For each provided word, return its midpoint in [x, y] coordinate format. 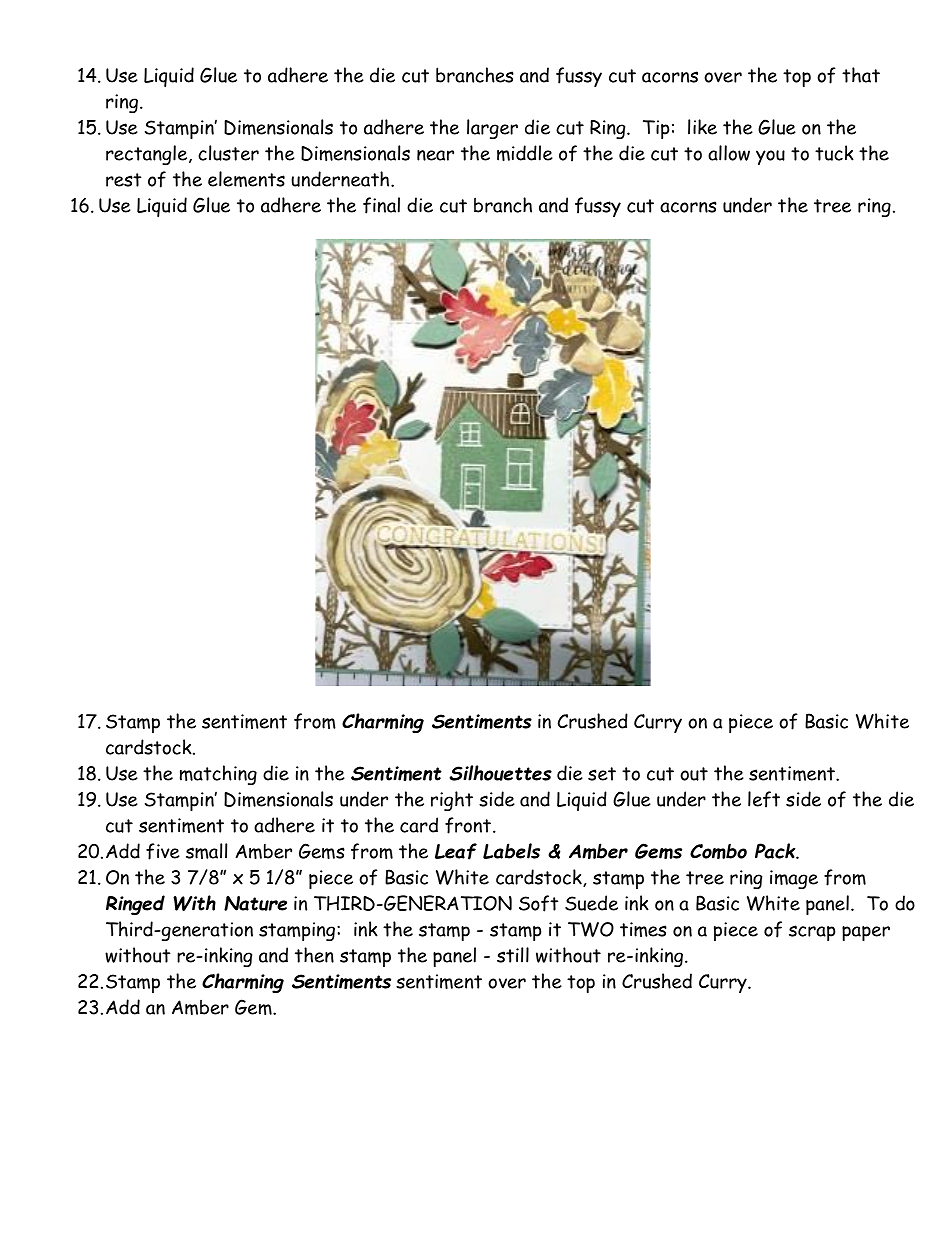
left [764, 799]
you [770, 157]
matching [218, 775]
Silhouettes [500, 773]
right [452, 801]
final [381, 205]
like [702, 127]
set [602, 774]
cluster [228, 153]
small [206, 851]
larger [492, 129]
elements [246, 179]
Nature [255, 903]
